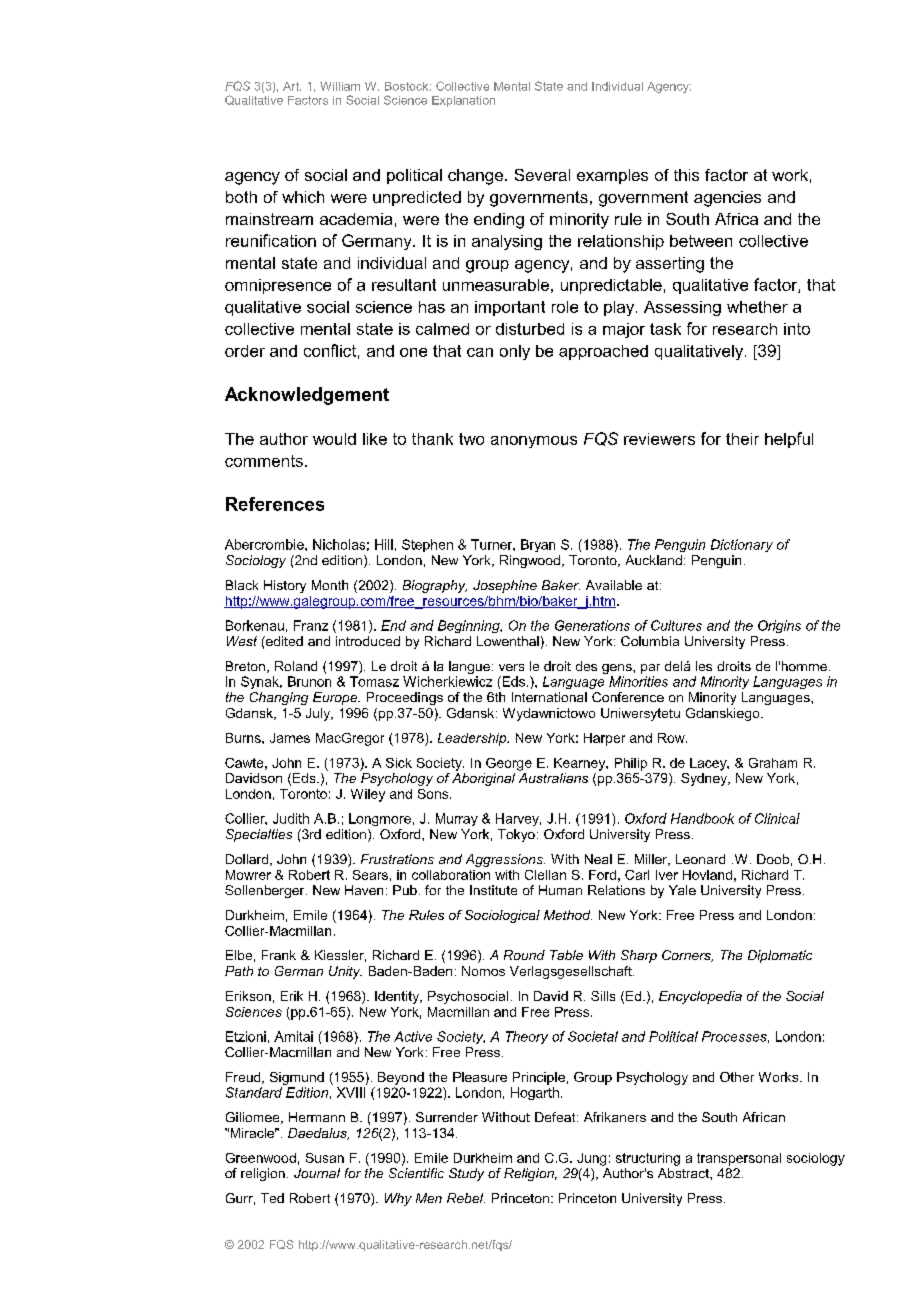 Image resolution: width=924 pixels, height=1308 pixels. I want to click on Sociological, so click(502, 916).
